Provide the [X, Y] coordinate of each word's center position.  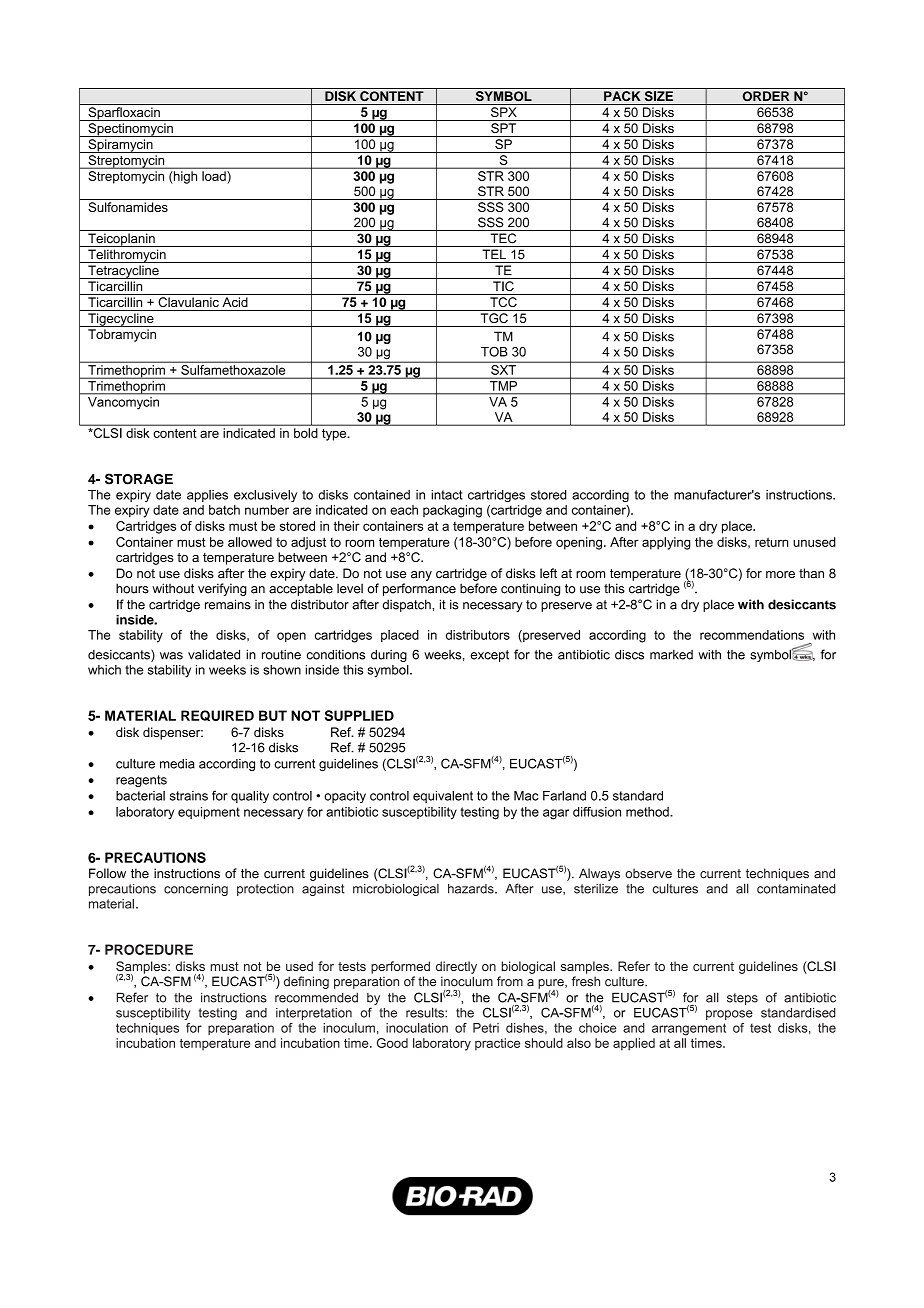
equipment [209, 813]
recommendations [752, 635]
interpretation [314, 1014]
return [771, 542]
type [335, 435]
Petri [486, 1028]
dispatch [408, 605]
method [648, 812]
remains [228, 604]
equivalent [443, 797]
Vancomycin [123, 403]
